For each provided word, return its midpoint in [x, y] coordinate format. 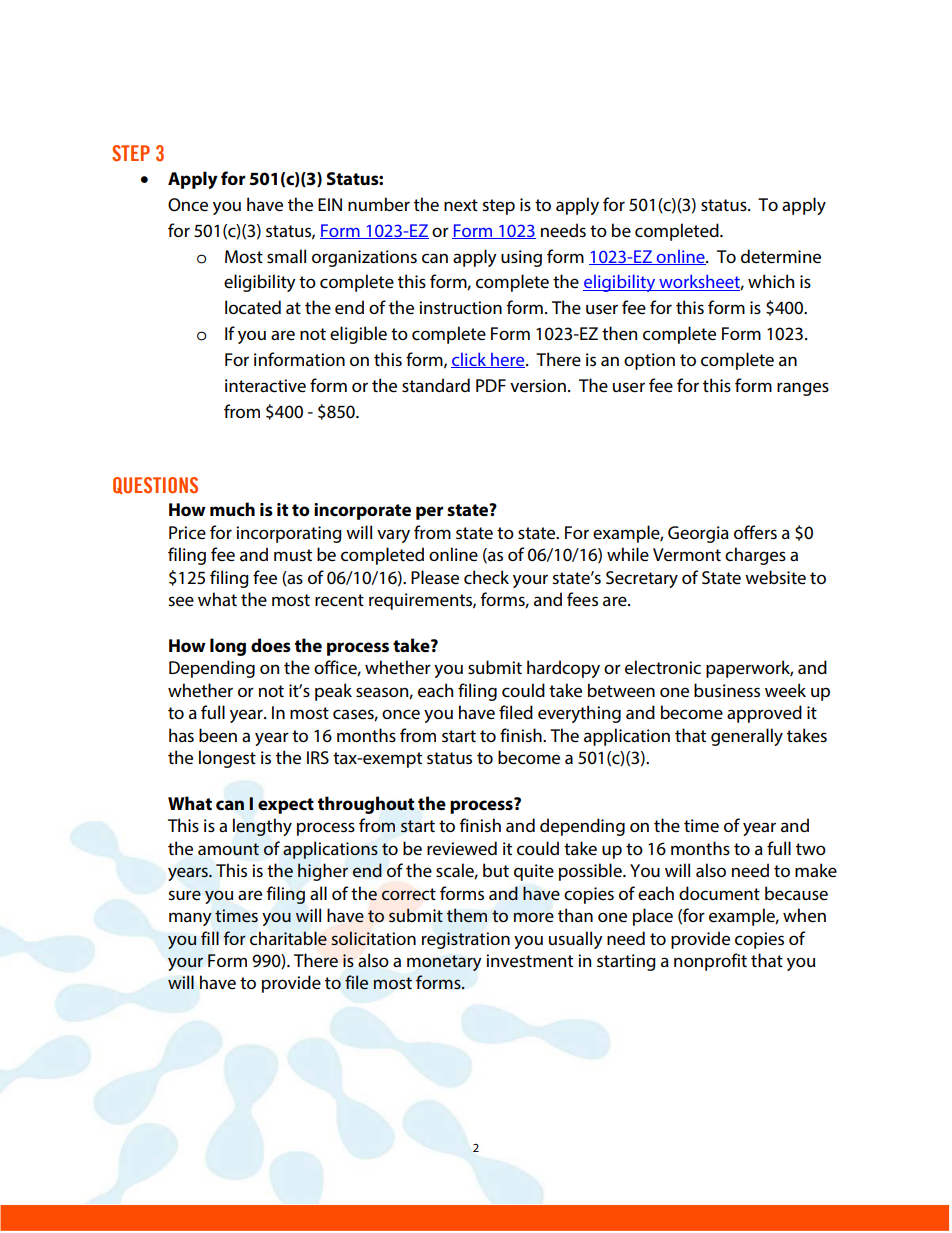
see [181, 601]
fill [210, 938]
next [461, 205]
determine [781, 256]
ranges [803, 389]
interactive [265, 386]
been [218, 735]
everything [579, 714]
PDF [491, 385]
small [286, 256]
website [775, 577]
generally [747, 737]
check [486, 577]
